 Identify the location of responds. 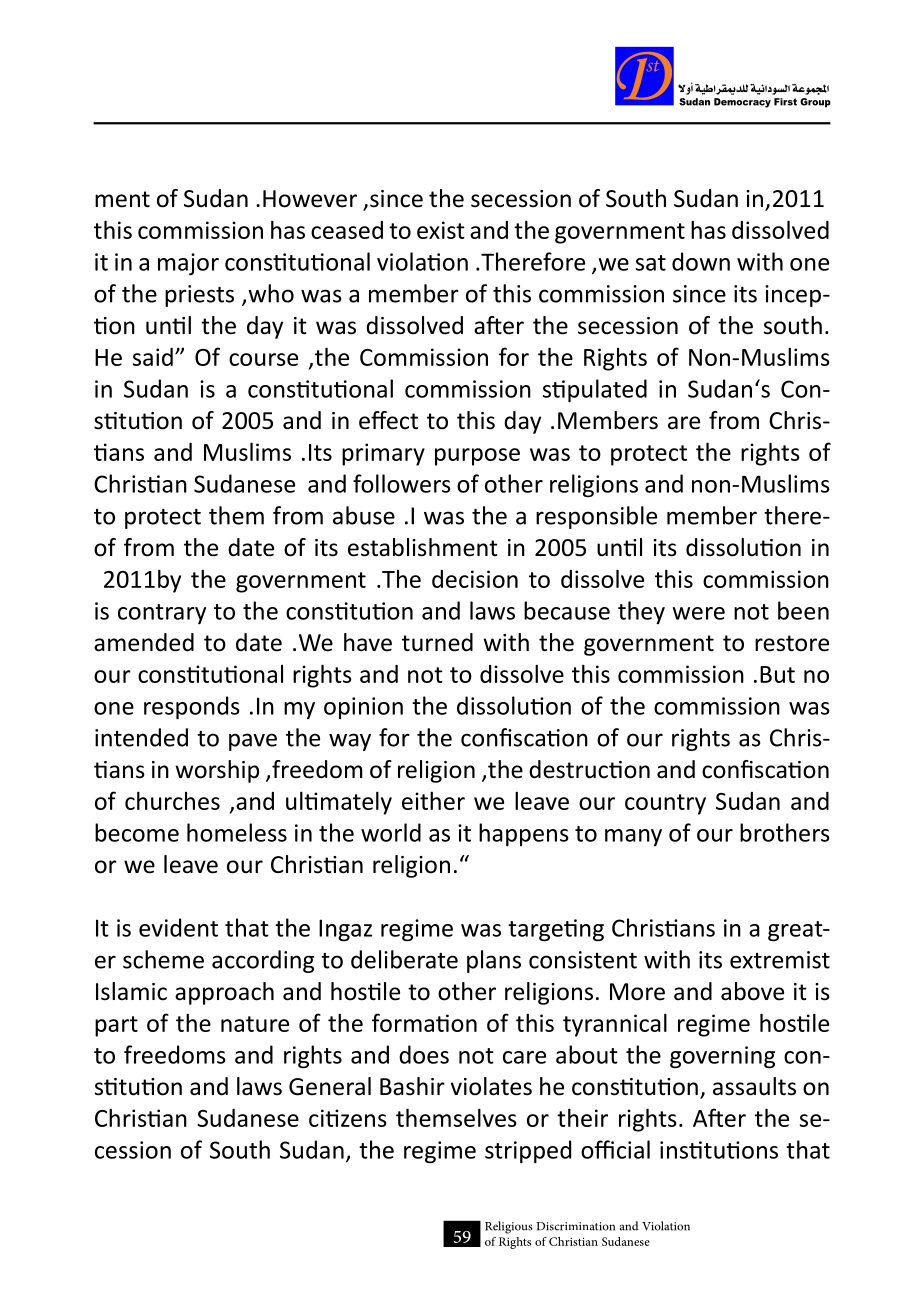
(192, 707).
